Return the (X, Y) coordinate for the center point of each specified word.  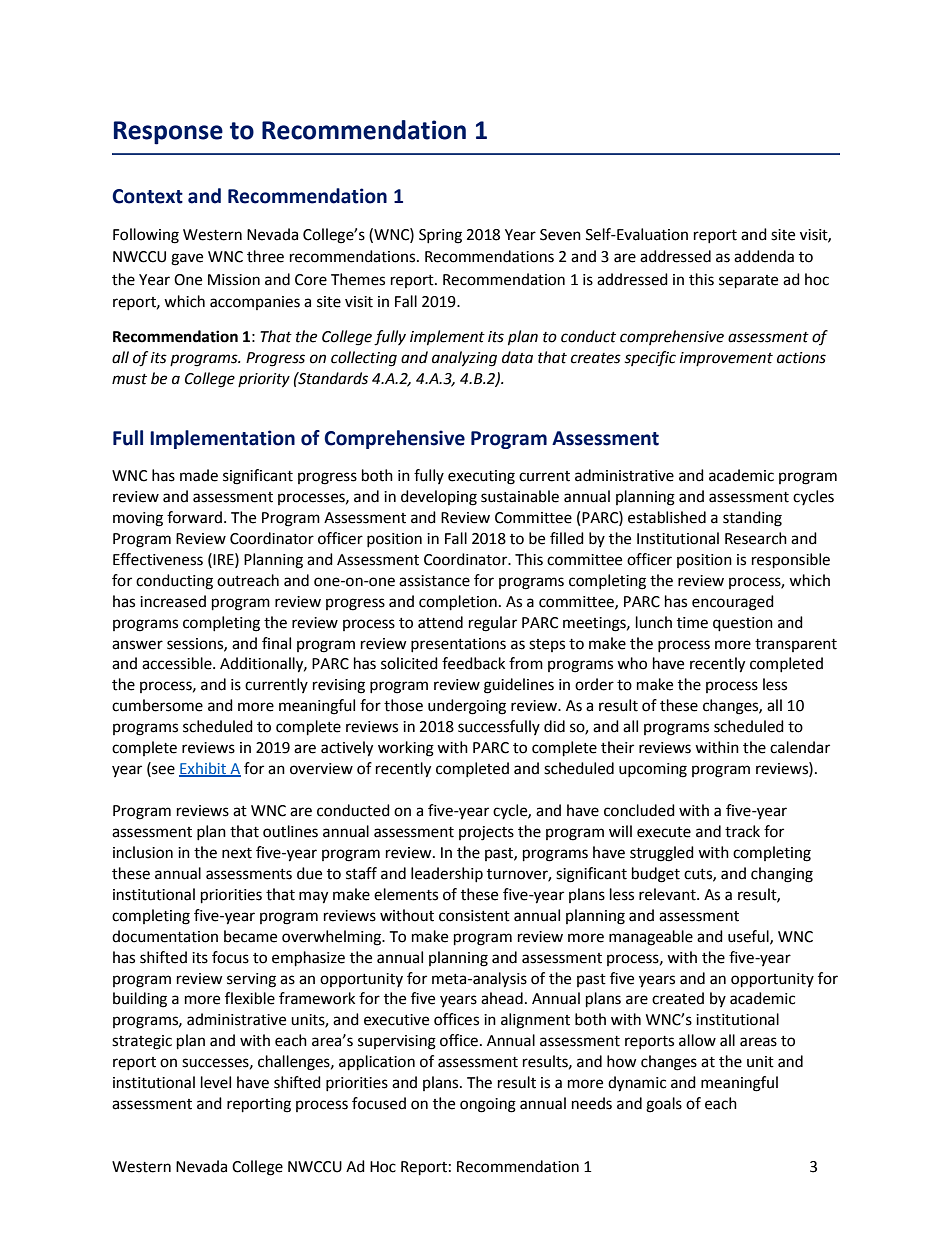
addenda (764, 256)
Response (168, 133)
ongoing (488, 1105)
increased (173, 601)
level (216, 1082)
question (743, 624)
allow (697, 1040)
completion (458, 603)
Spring (440, 236)
